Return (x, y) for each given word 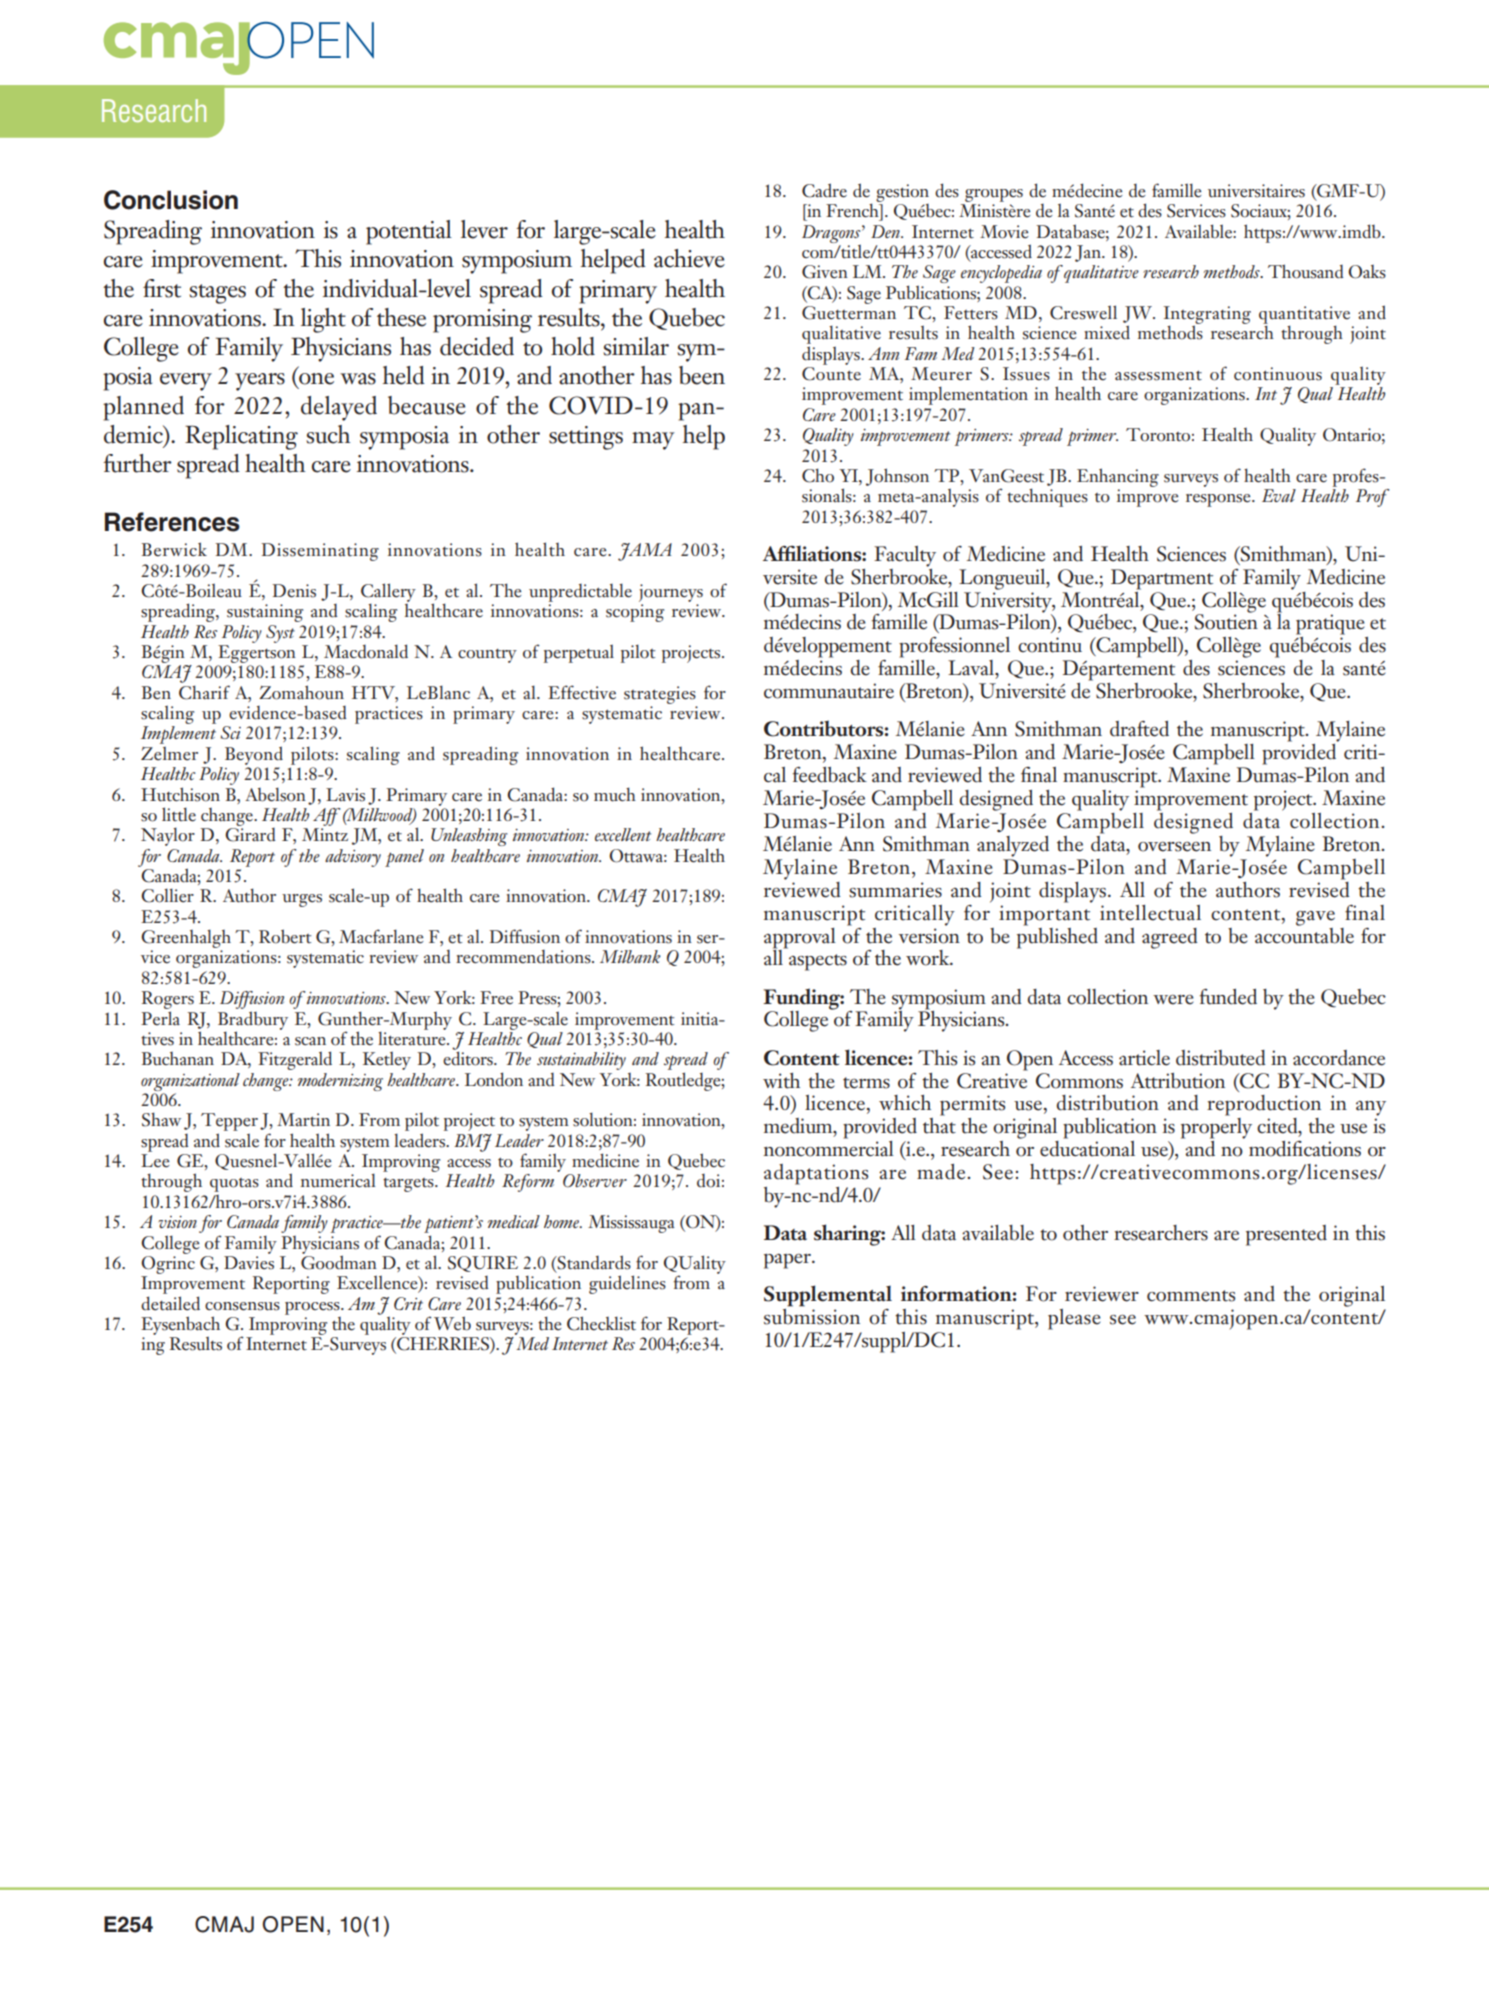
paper (788, 1261)
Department (1162, 579)
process (313, 1308)
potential (409, 232)
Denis (294, 591)
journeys (671, 593)
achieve (689, 258)
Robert (285, 936)
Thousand (1306, 271)
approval (800, 938)
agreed (1170, 938)
